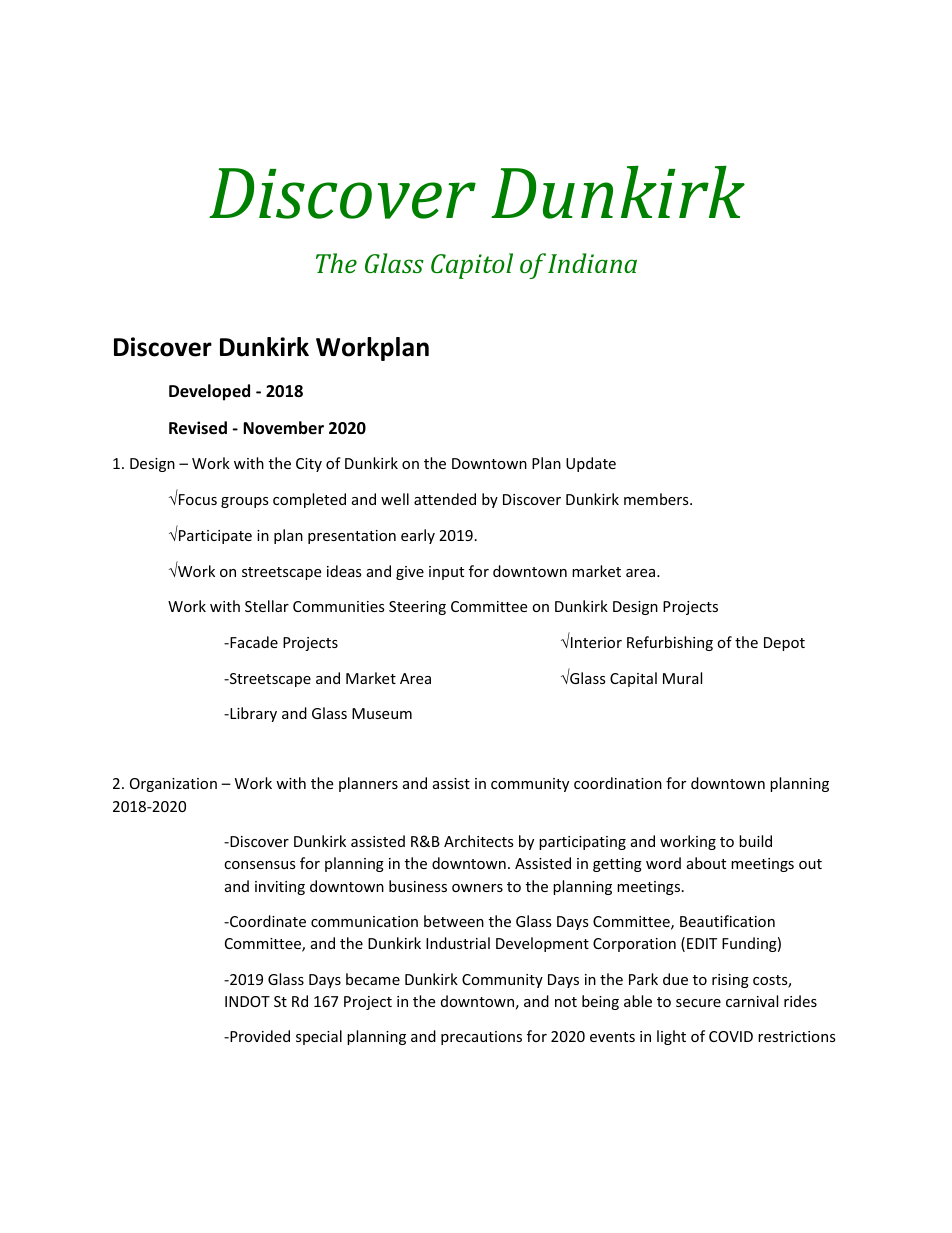  Describe the element at coordinates (209, 392) in the screenshot. I see `Developed` at that location.
